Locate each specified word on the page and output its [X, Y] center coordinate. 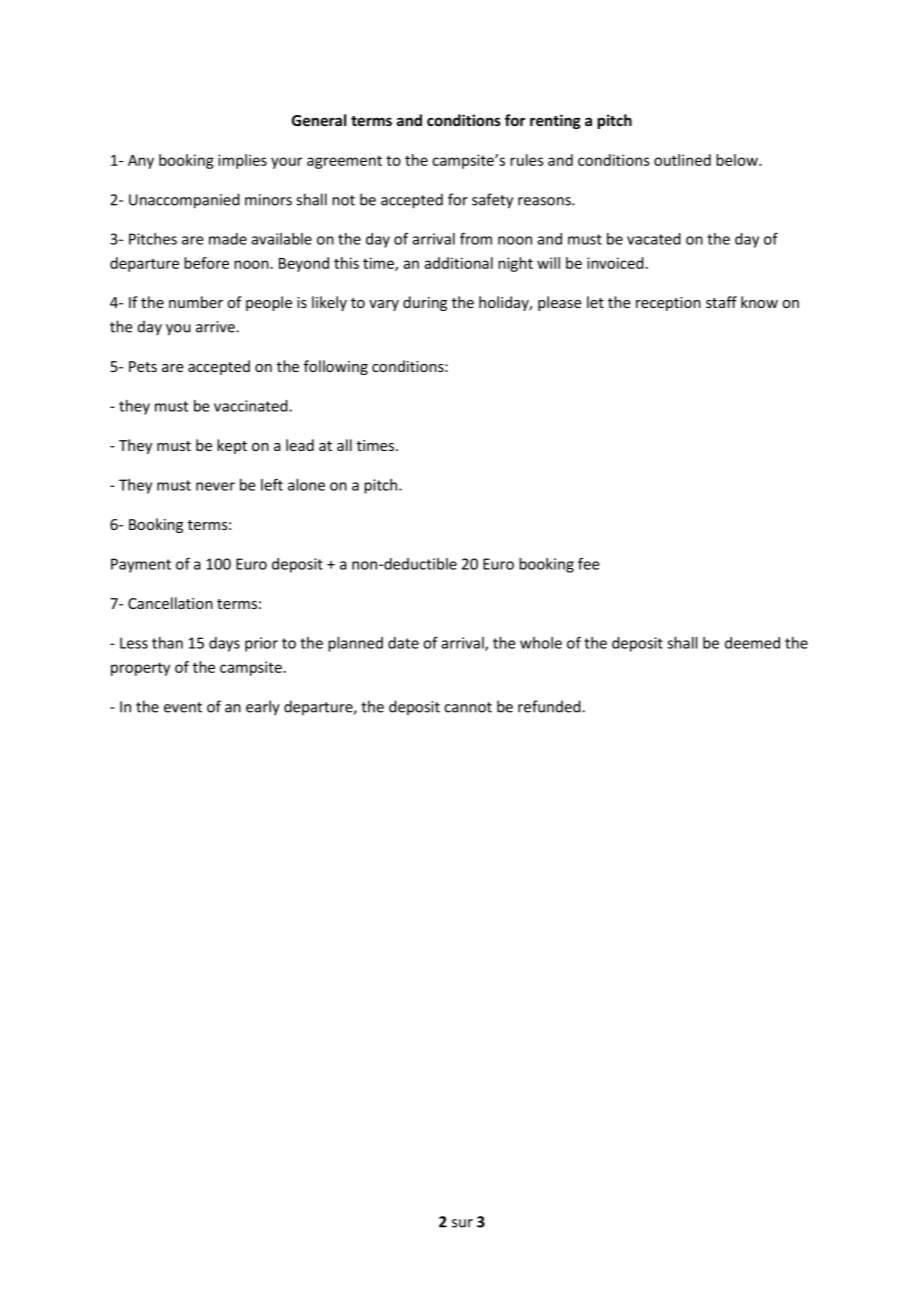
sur [462, 1223]
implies [242, 161]
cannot [468, 707]
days [224, 644]
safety [492, 201]
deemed [752, 643]
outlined [682, 160]
